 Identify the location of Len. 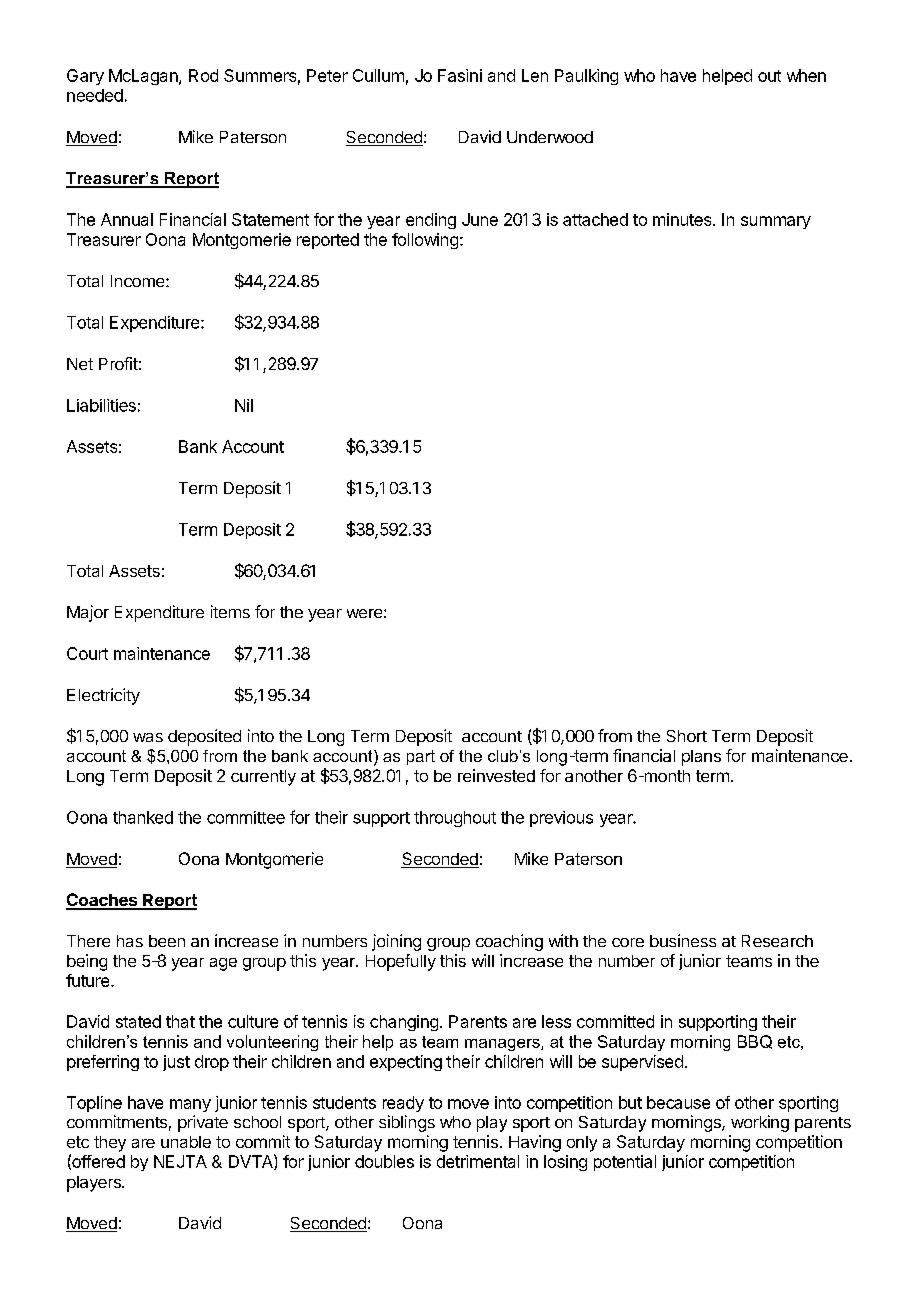
(535, 75).
